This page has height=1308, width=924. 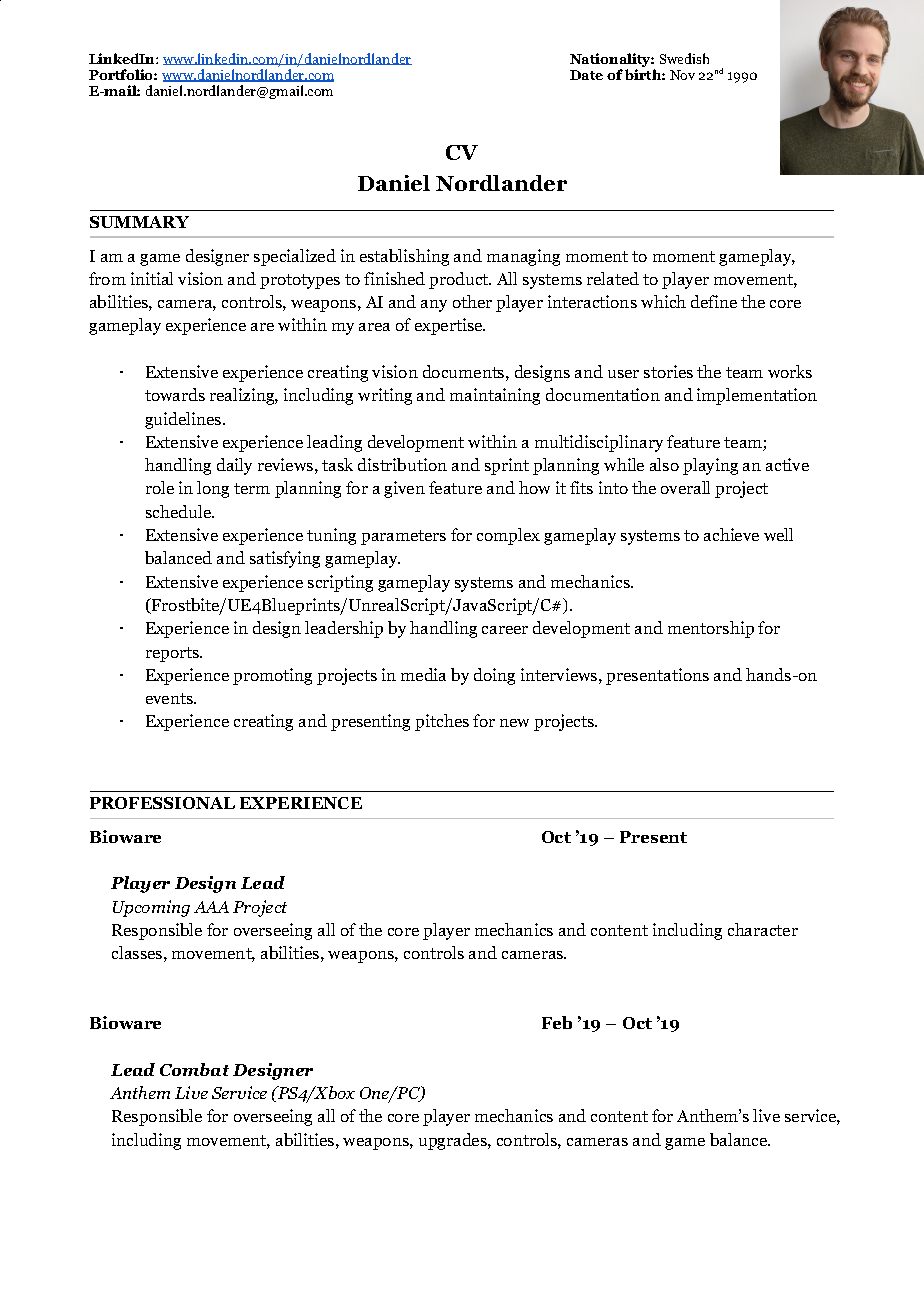 What do you see at coordinates (668, 371) in the page?
I see `stories` at bounding box center [668, 371].
